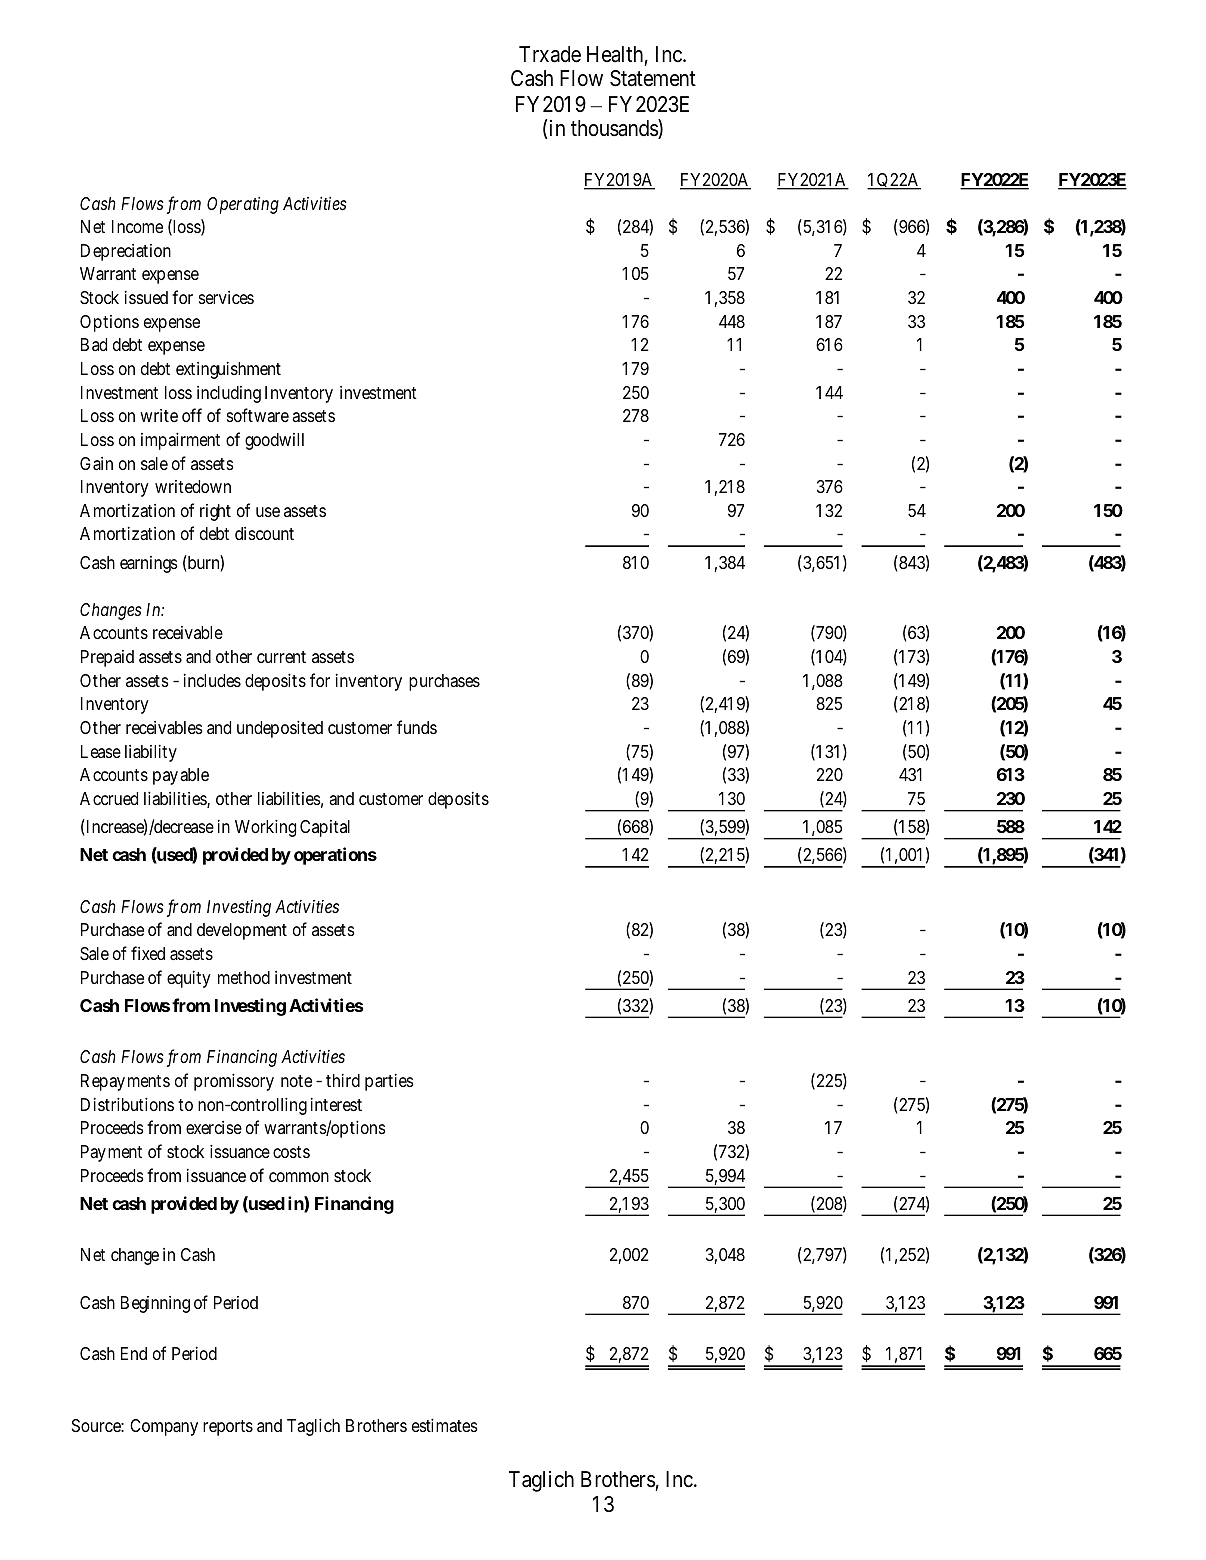 This screenshot has height=1560, width=1206. I want to click on Operating, so click(243, 205).
